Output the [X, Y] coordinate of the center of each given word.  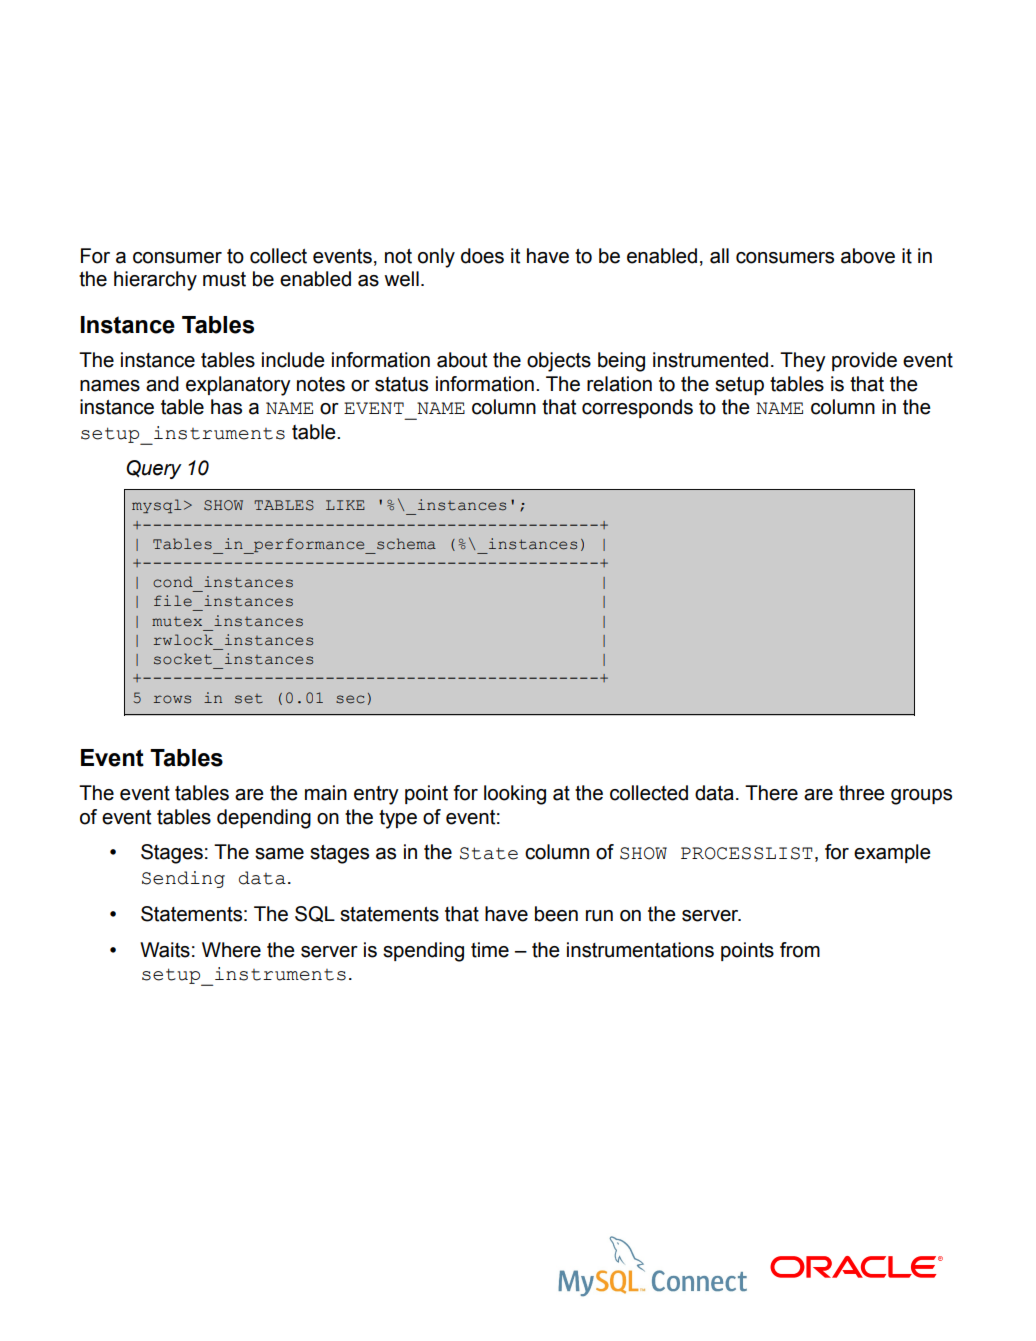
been [556, 914]
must [224, 279]
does [482, 256]
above [868, 256]
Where [231, 950]
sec [350, 699]
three [862, 793]
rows [172, 699]
